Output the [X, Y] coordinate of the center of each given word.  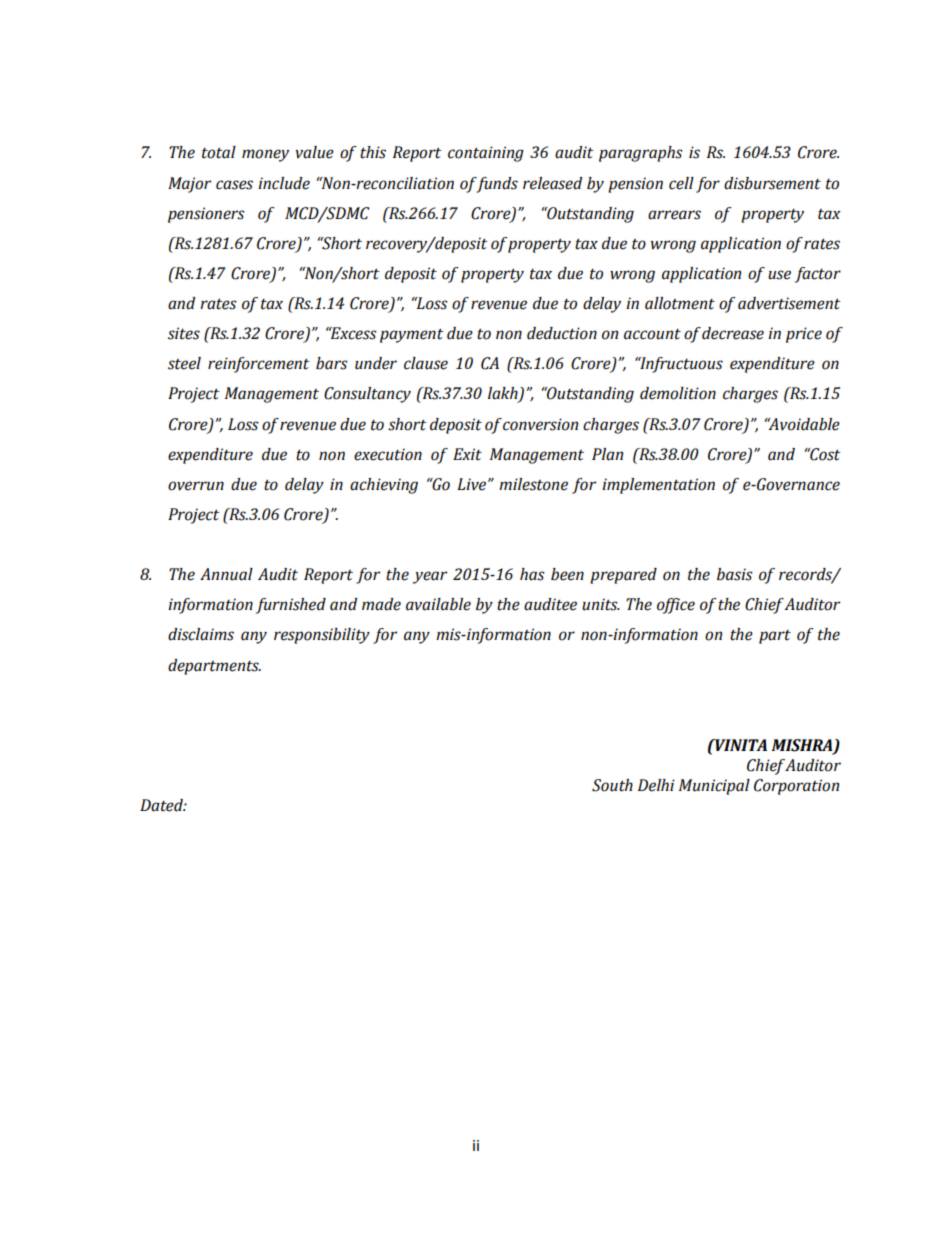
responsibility [322, 636]
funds [497, 185]
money [265, 155]
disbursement [772, 183]
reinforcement [258, 365]
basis [735, 574]
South [612, 785]
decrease [733, 333]
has [532, 574]
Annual [226, 574]
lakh [504, 394]
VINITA [740, 745]
